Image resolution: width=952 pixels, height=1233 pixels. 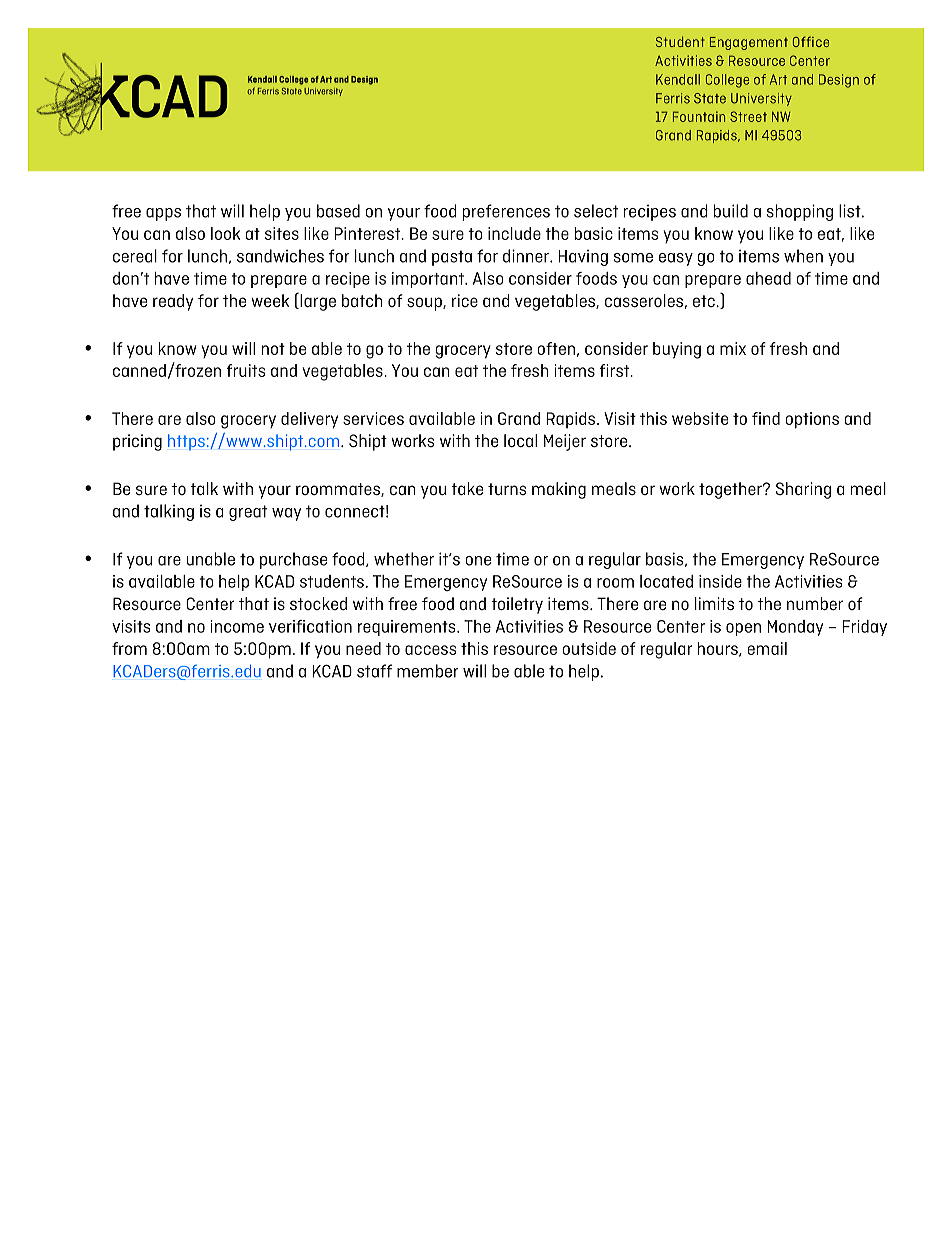 What do you see at coordinates (778, 79) in the page?
I see `Art` at bounding box center [778, 79].
